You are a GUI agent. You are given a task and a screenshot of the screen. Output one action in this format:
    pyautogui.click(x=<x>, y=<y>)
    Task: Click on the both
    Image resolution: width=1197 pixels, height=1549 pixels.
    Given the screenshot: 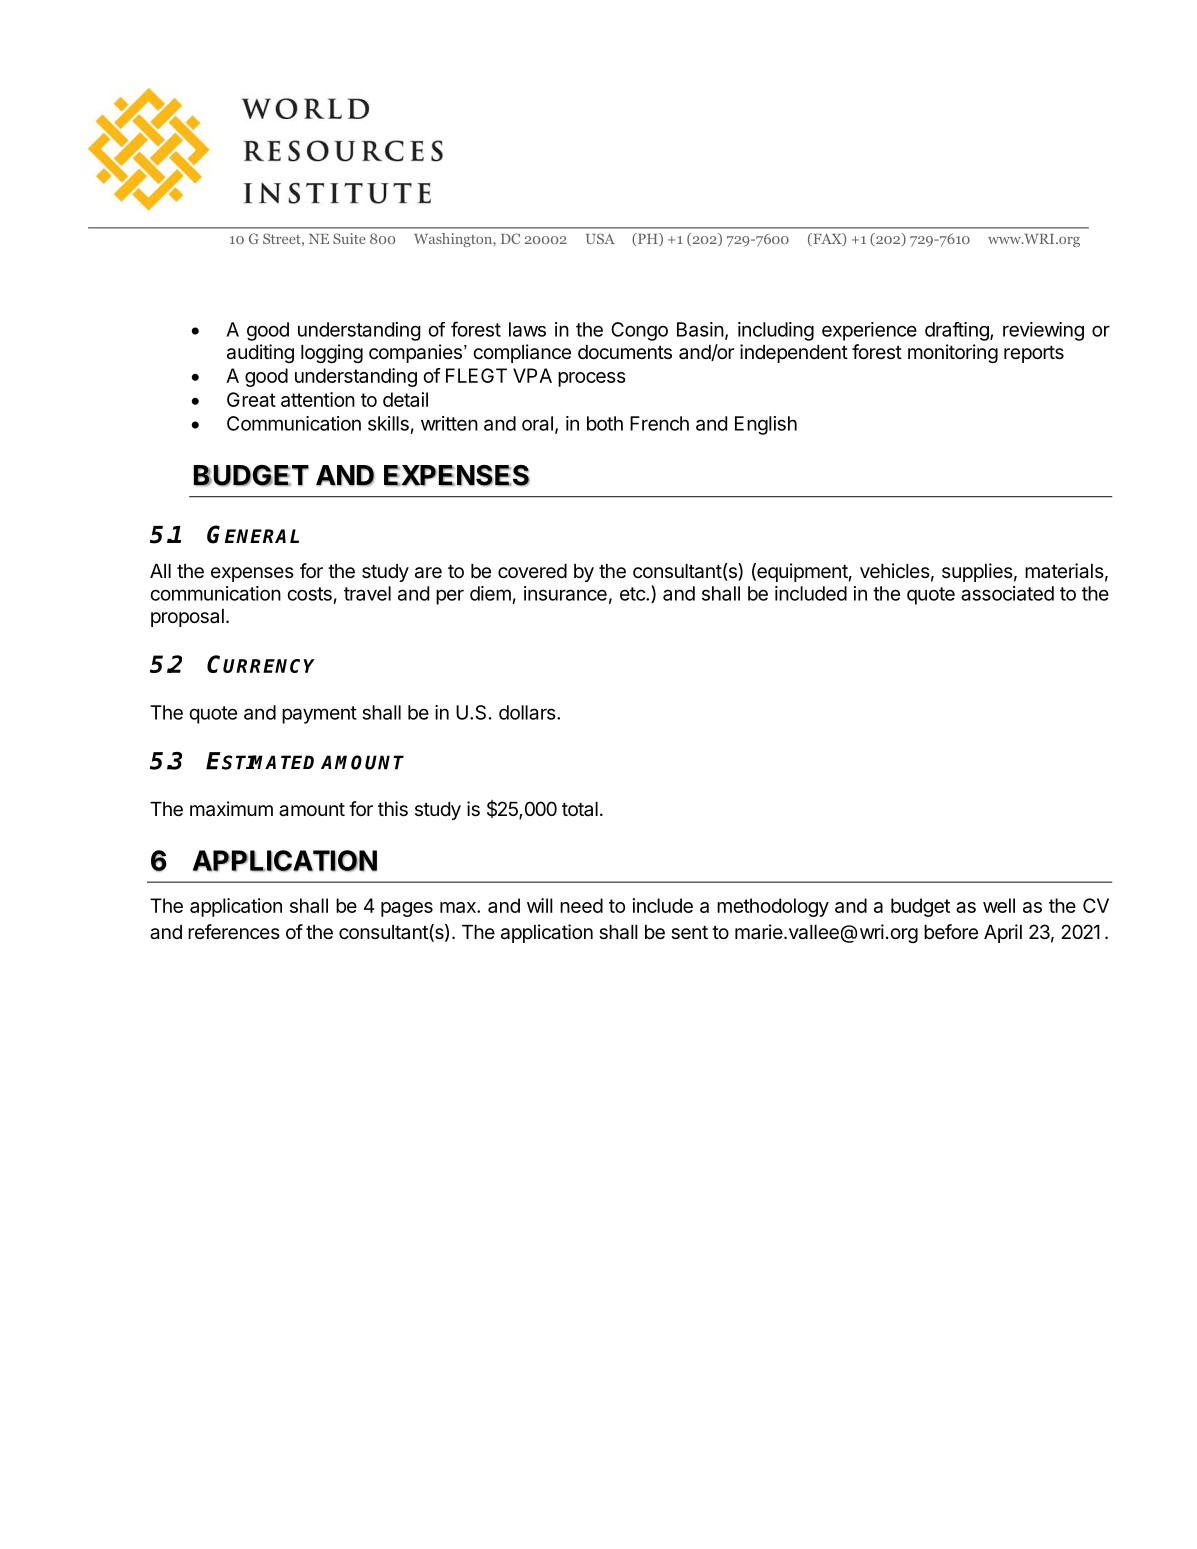 What is the action you would take?
    pyautogui.click(x=605, y=423)
